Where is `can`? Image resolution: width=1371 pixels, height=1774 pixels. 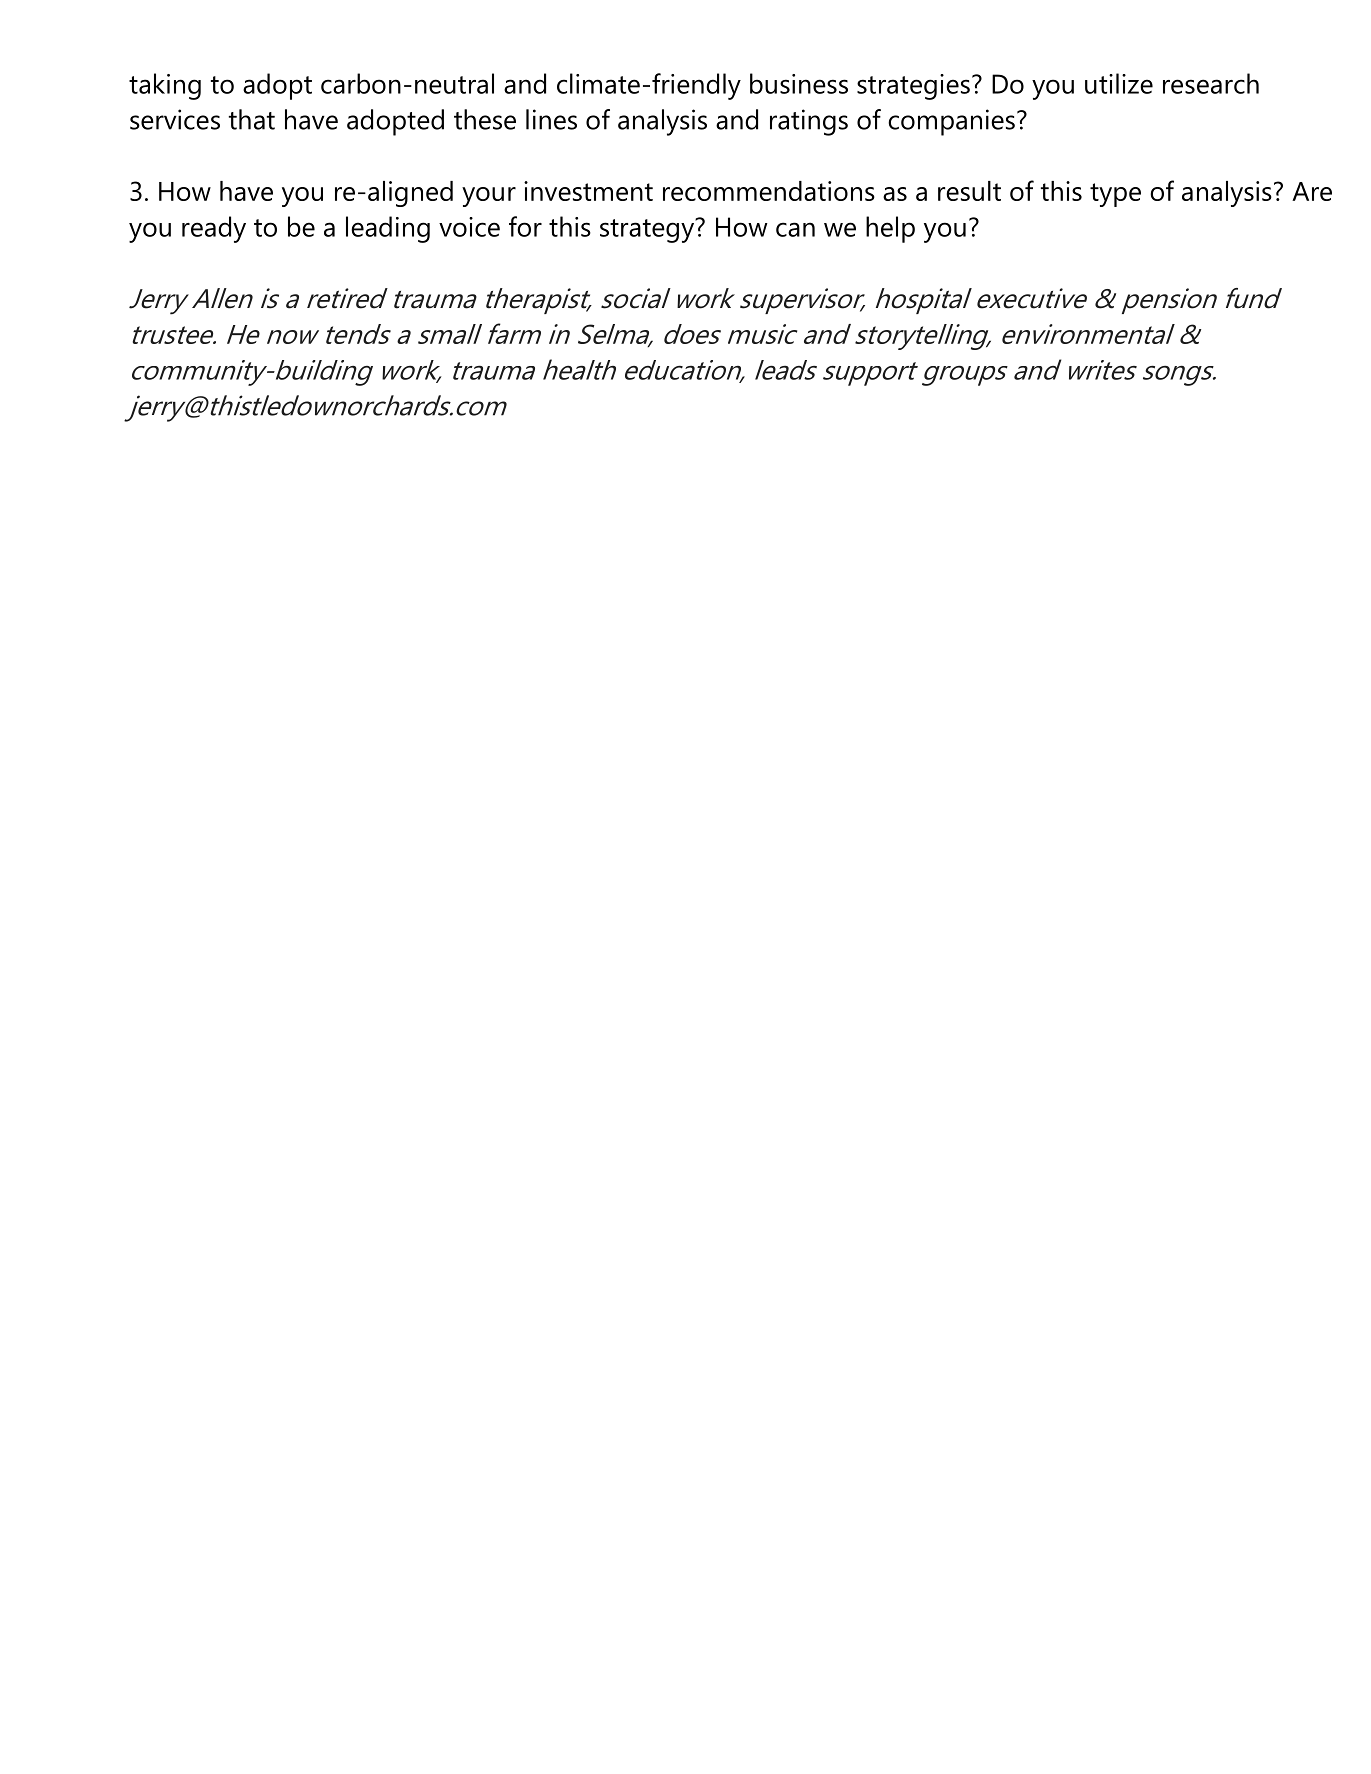 can is located at coordinates (795, 229).
